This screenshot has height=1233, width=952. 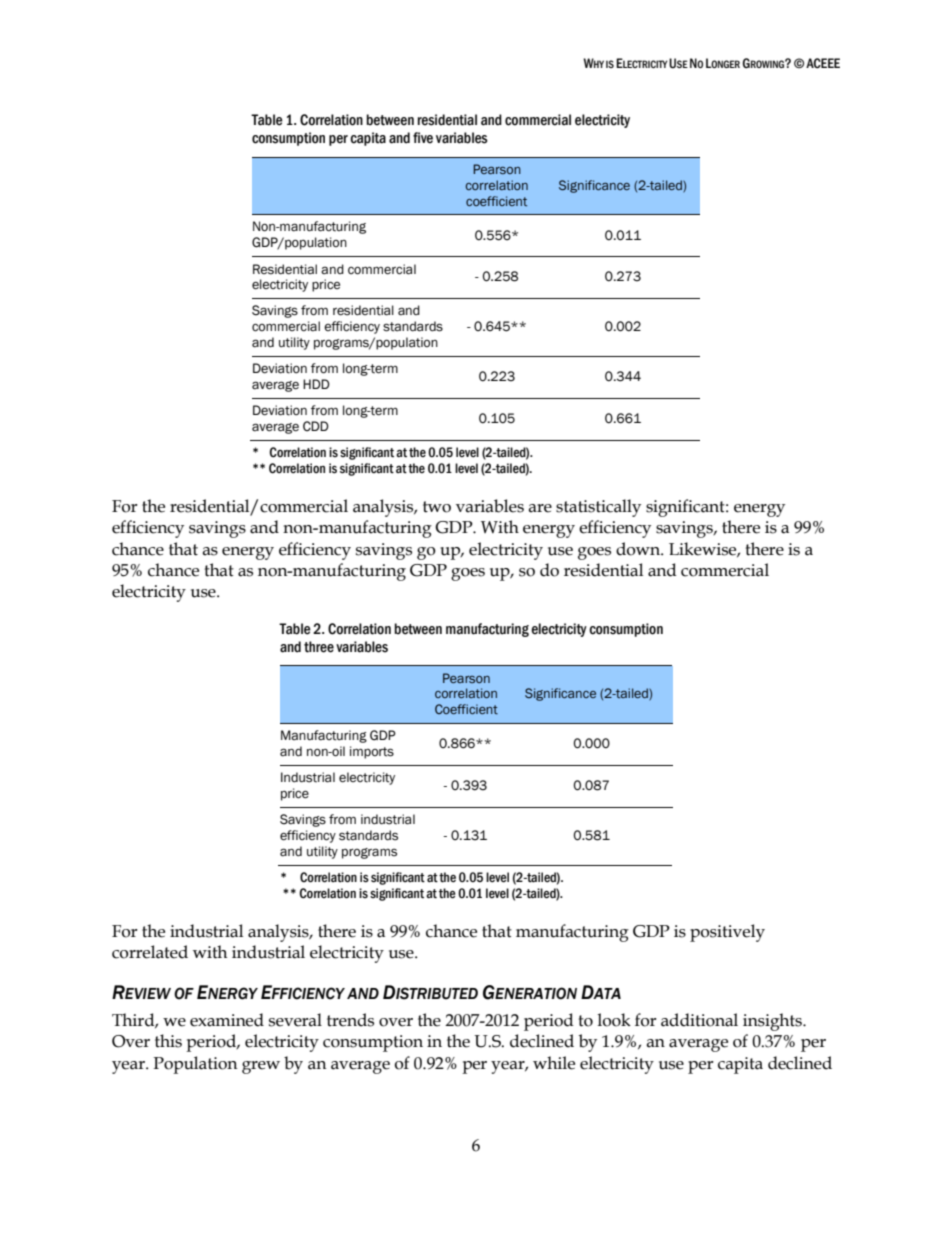 I want to click on down, so click(x=639, y=549).
